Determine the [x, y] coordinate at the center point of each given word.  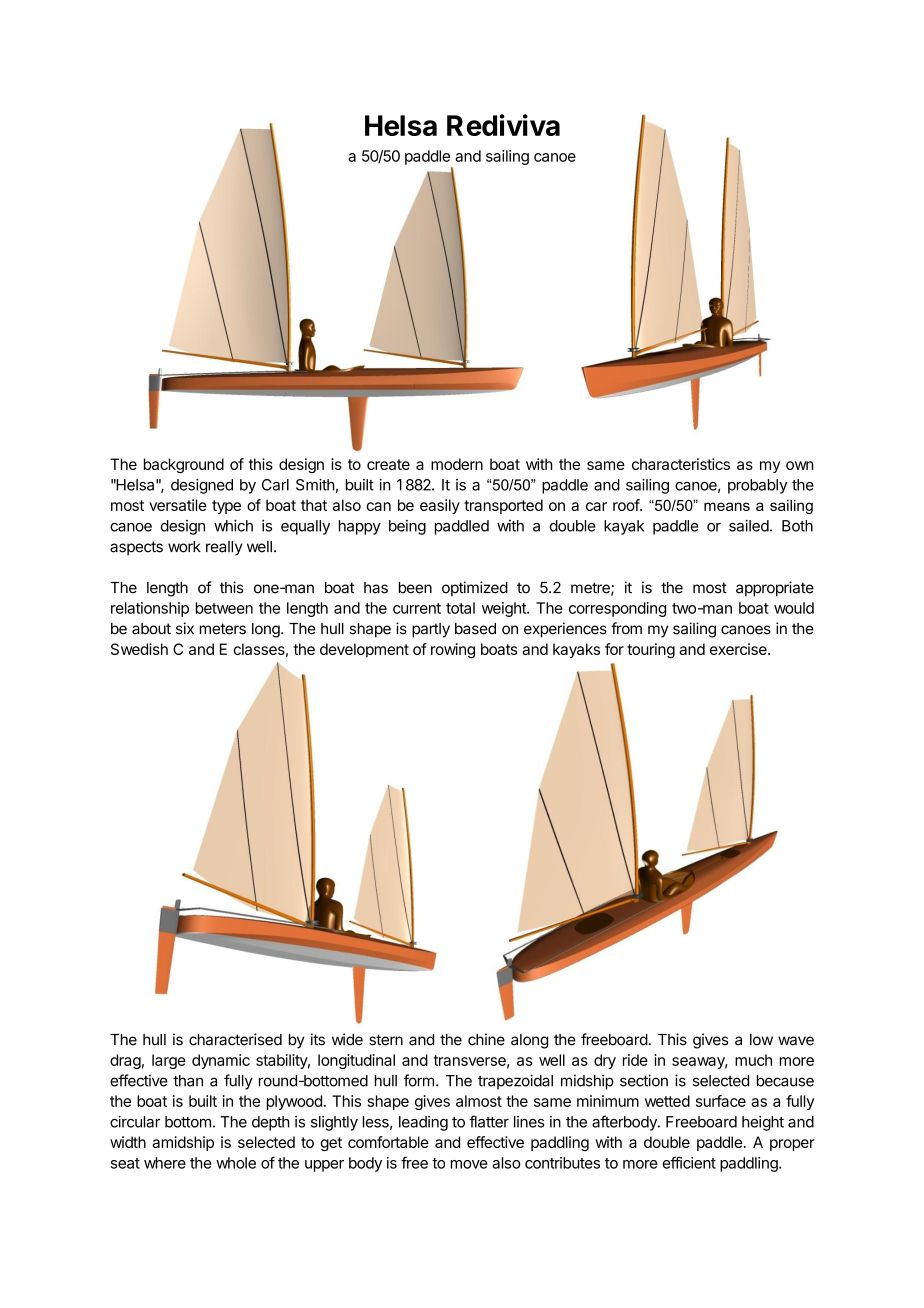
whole [236, 1163]
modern [457, 464]
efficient [689, 1162]
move [469, 1164]
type [226, 507]
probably [757, 486]
